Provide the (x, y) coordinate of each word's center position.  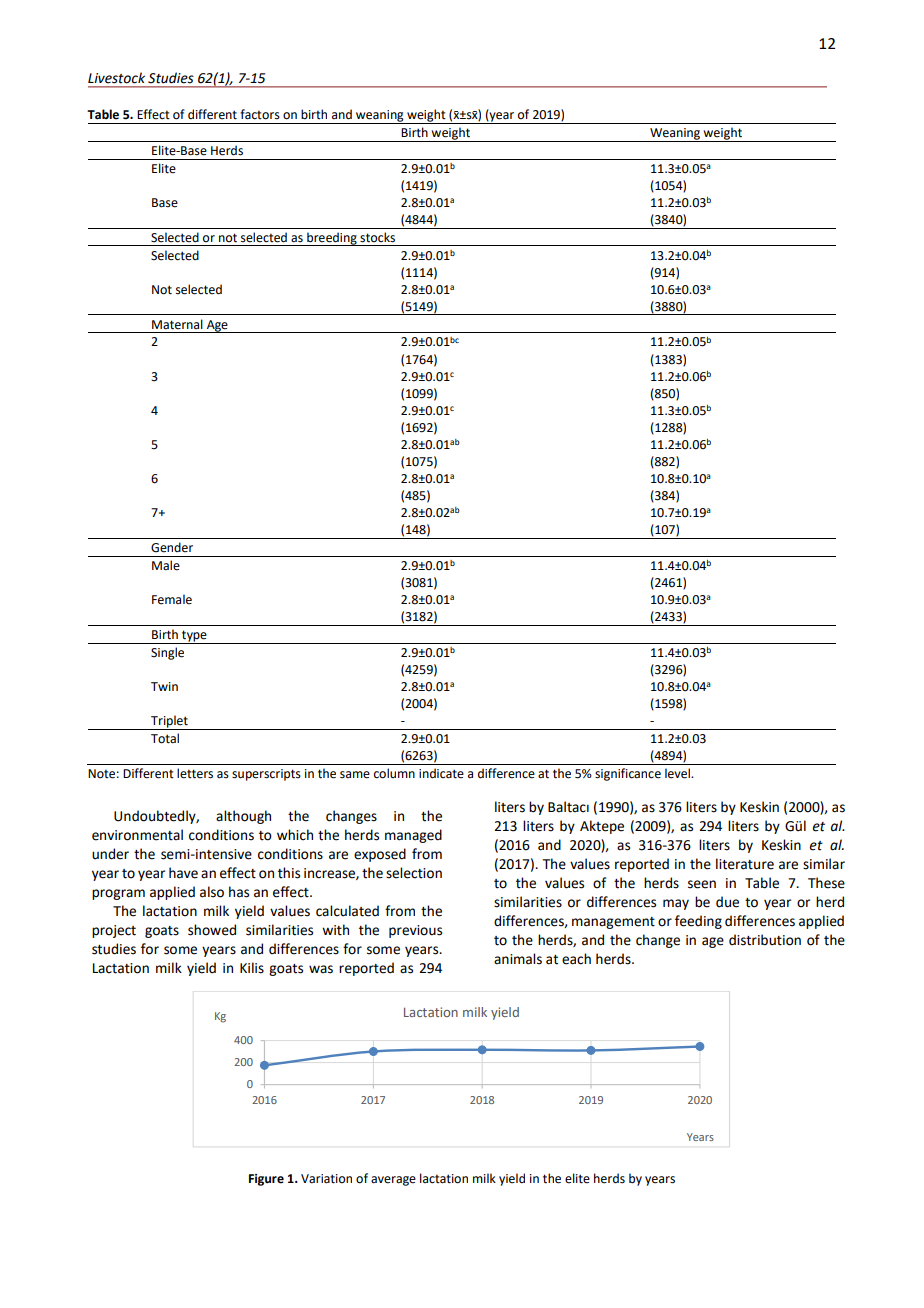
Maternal (177, 324)
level (678, 773)
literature (745, 864)
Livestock (116, 78)
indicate (441, 773)
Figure (266, 1180)
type (194, 637)
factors (260, 114)
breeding (332, 239)
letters (195, 773)
